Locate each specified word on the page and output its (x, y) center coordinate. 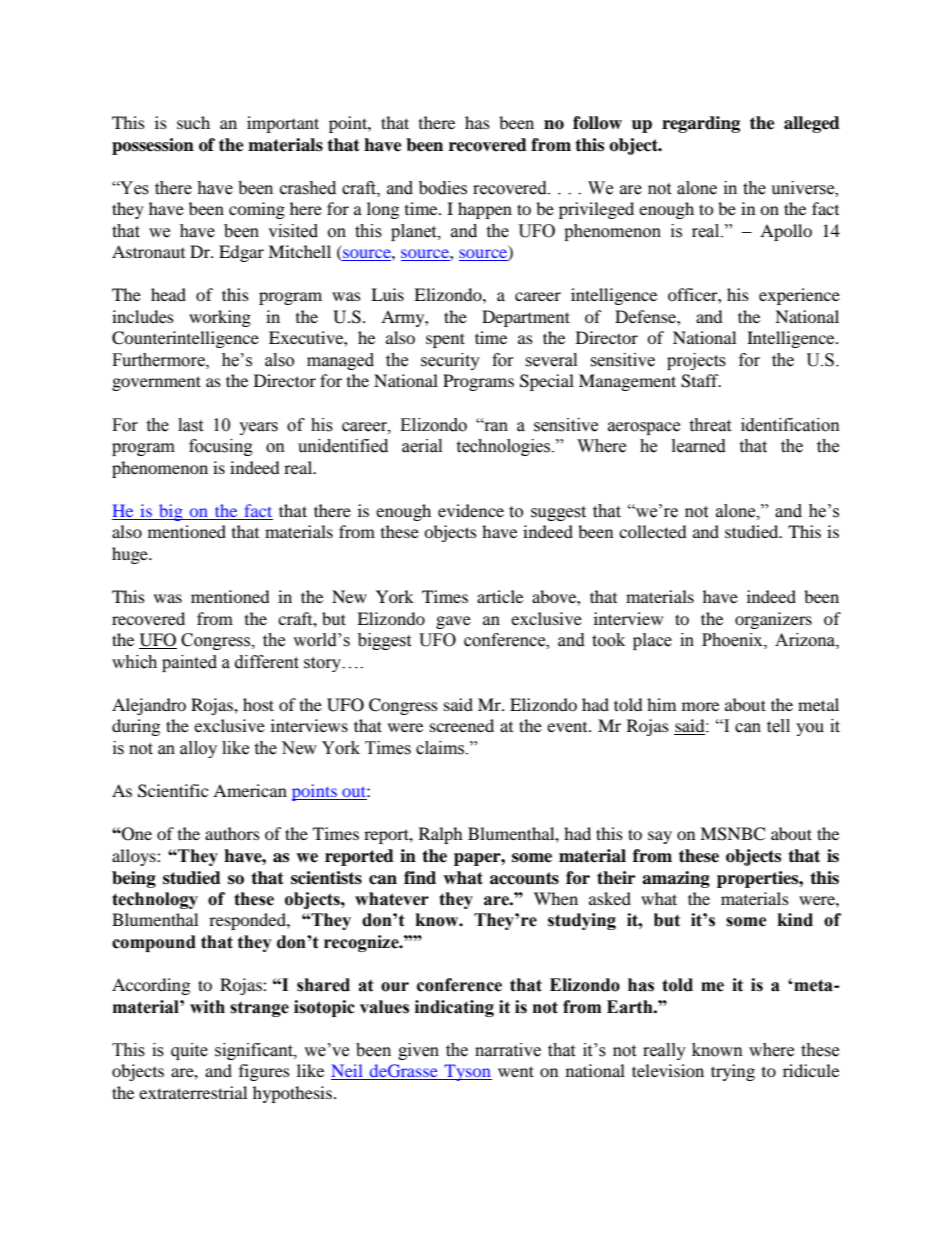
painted (189, 663)
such (193, 122)
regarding (701, 124)
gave (453, 622)
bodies (443, 188)
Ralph (441, 835)
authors (232, 833)
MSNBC (732, 834)
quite (189, 1051)
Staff (701, 381)
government (156, 383)
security (450, 361)
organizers (773, 620)
